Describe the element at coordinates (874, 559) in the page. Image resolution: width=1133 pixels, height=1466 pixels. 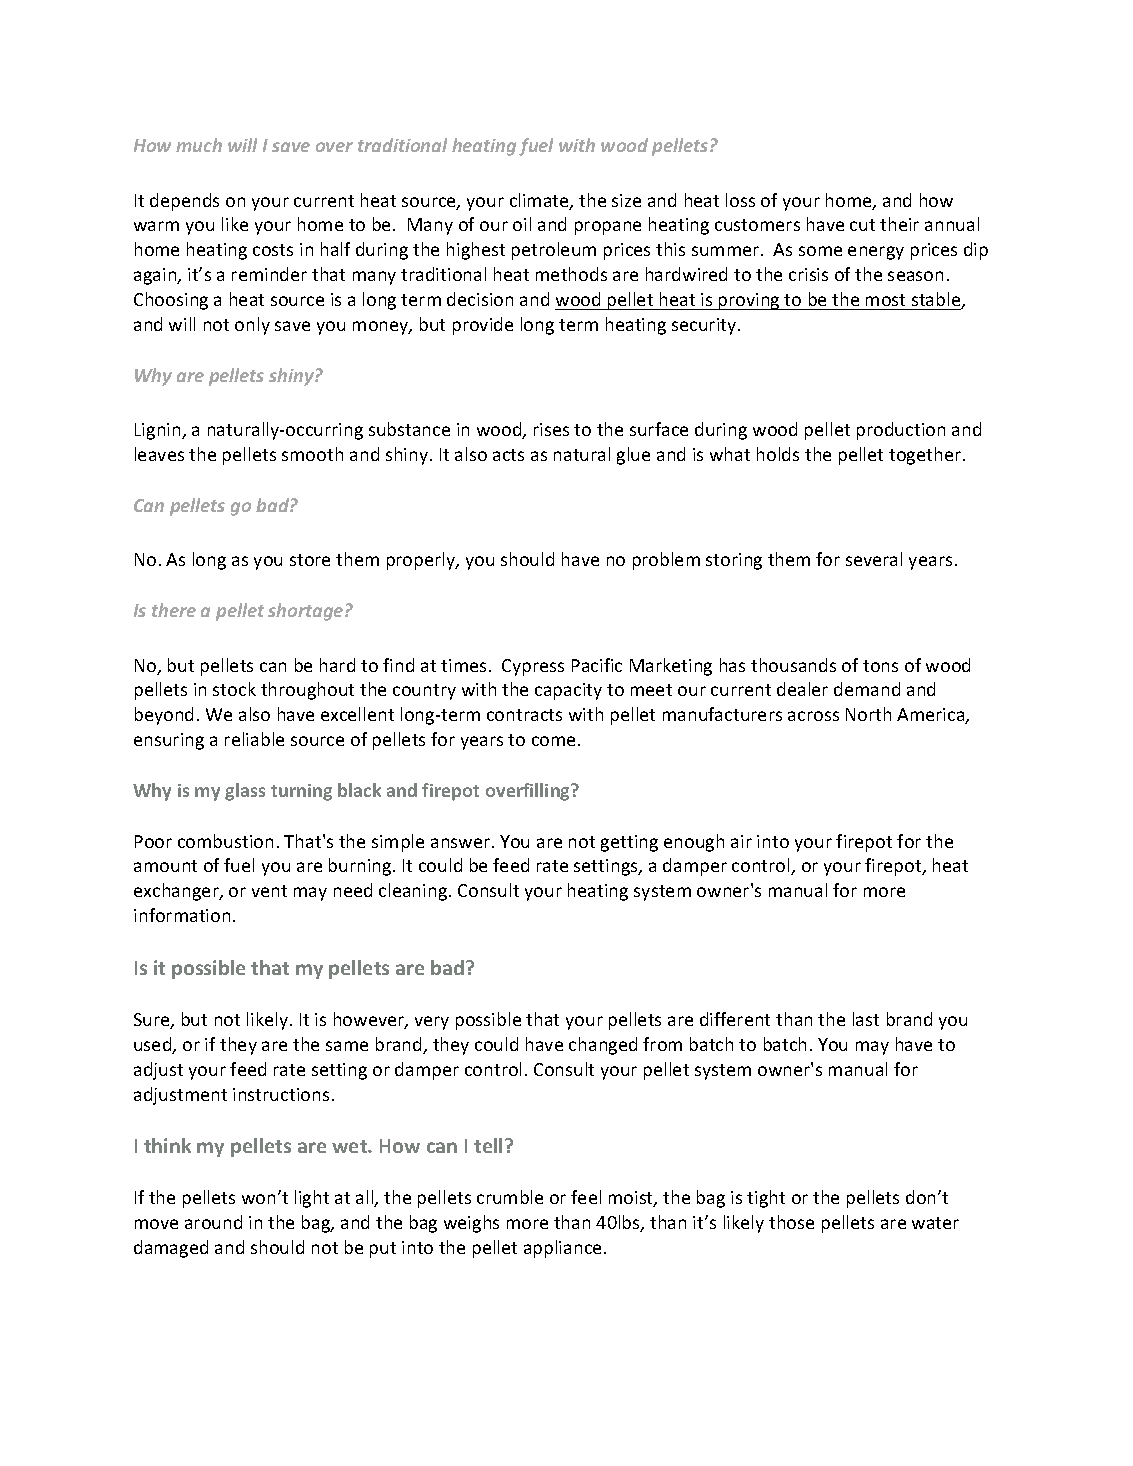
I see `several` at that location.
